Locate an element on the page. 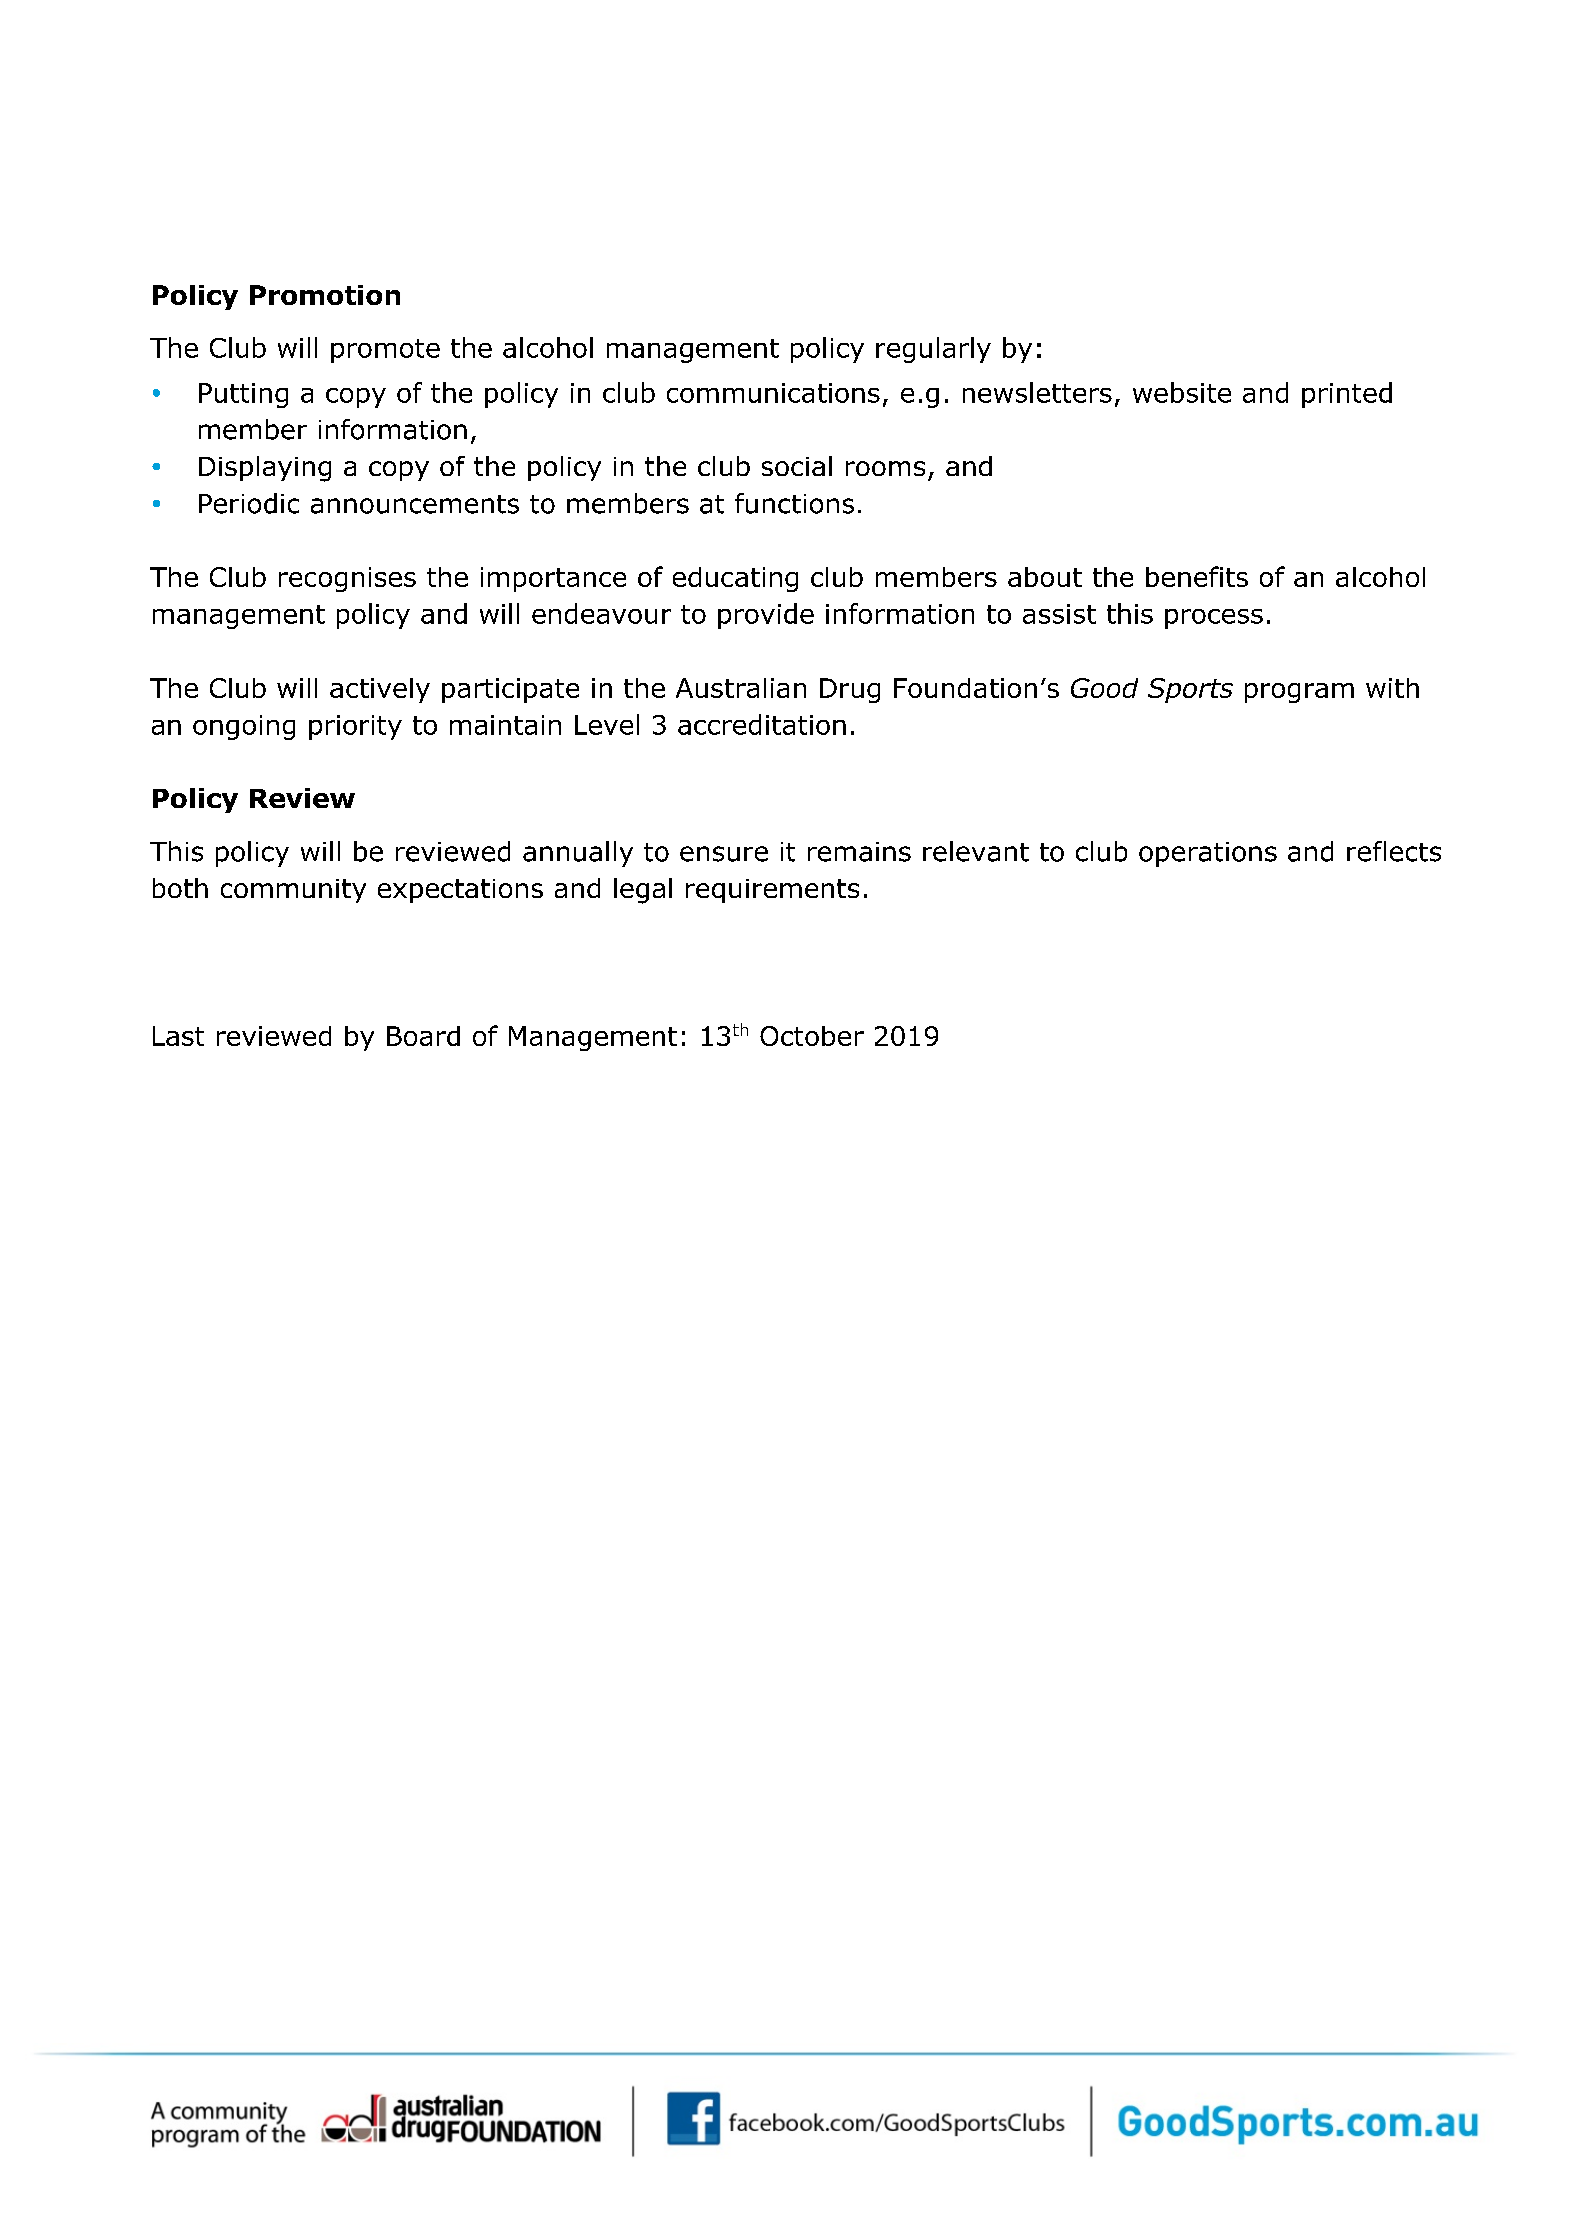 The image size is (1572, 2223). Periodic is located at coordinates (249, 503).
